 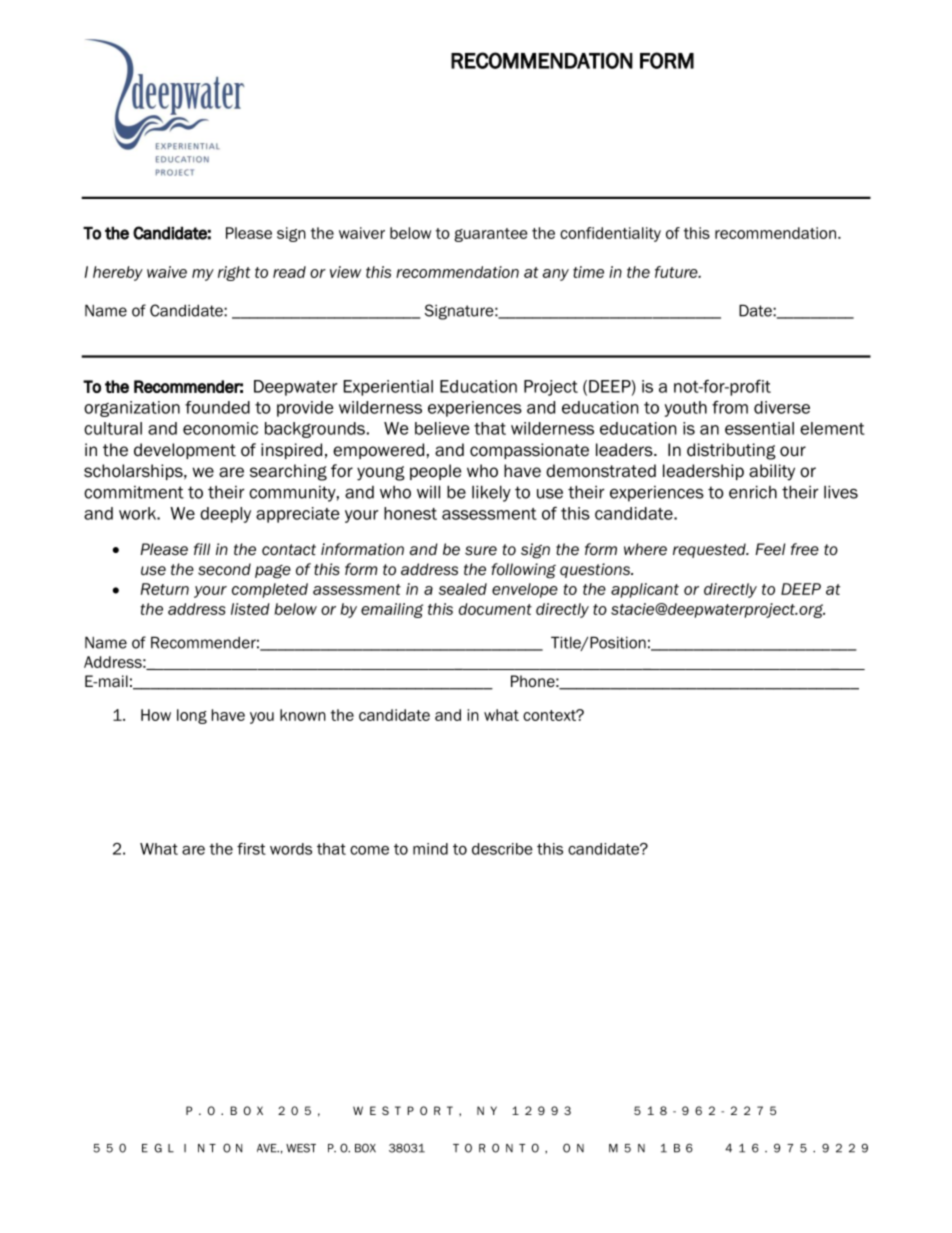 I want to click on distributing, so click(x=731, y=451).
